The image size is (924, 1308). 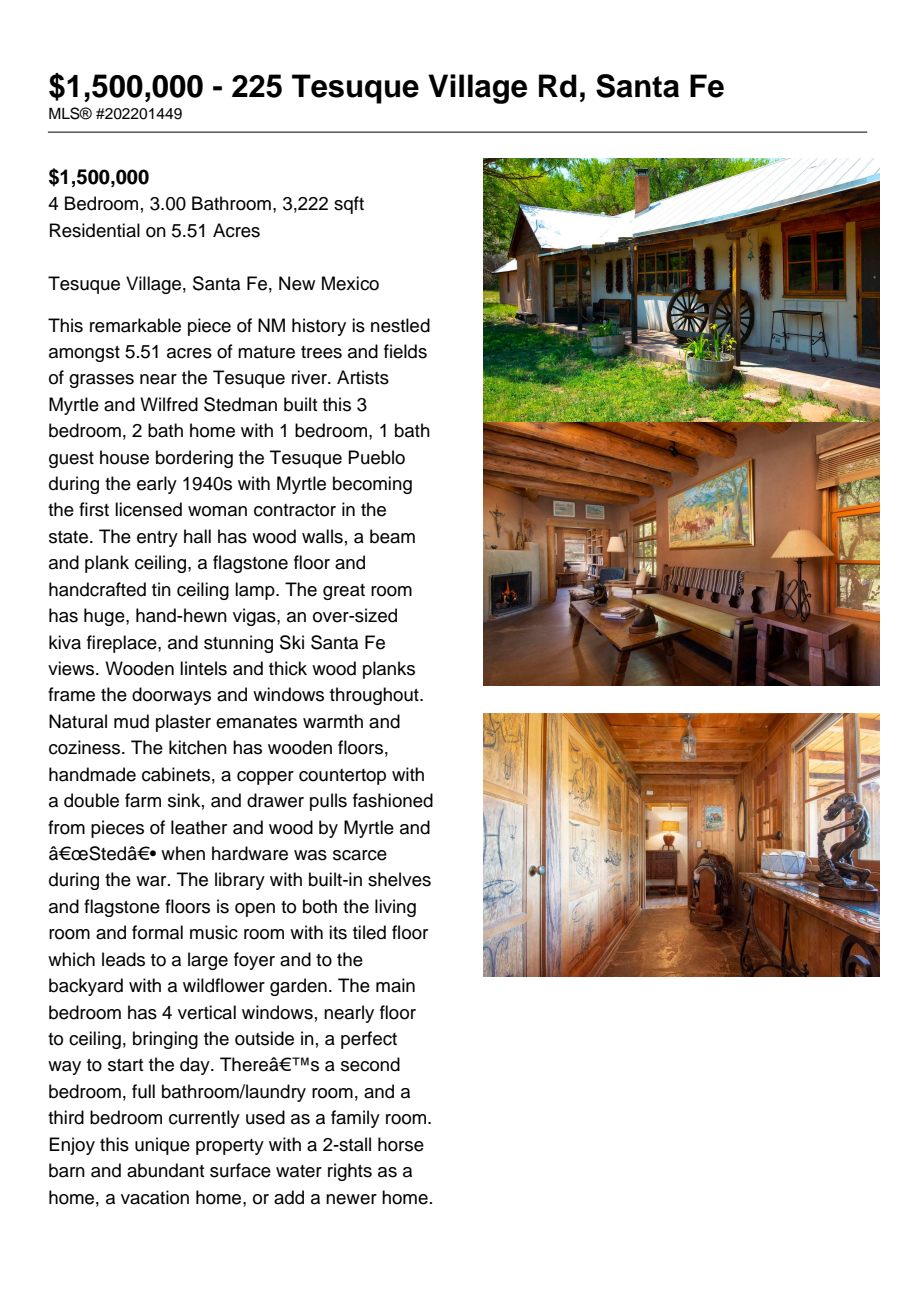 I want to click on Residential, so click(x=95, y=230).
